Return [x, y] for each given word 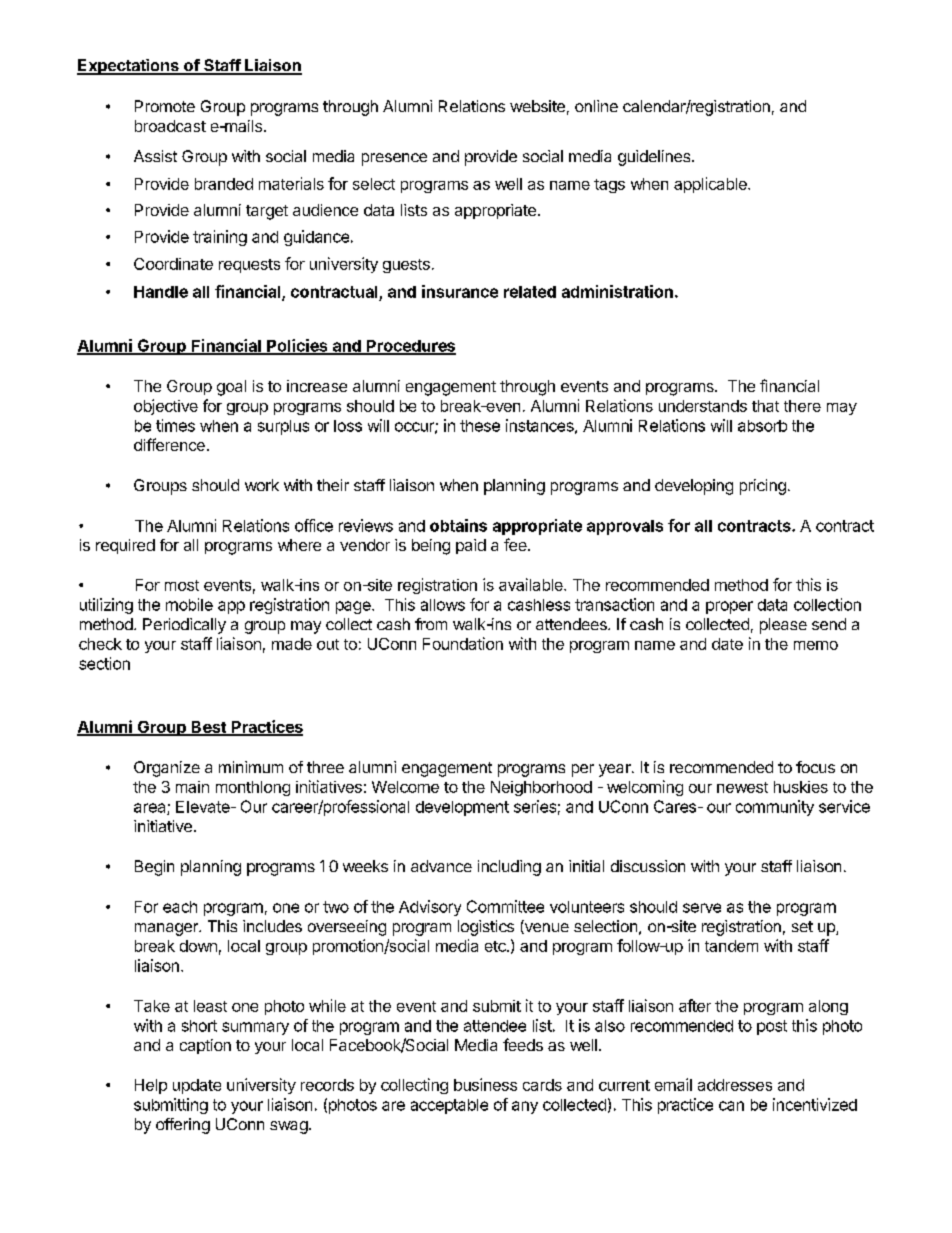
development [462, 808]
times [175, 425]
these [480, 426]
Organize [167, 769]
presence [394, 159]
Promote [165, 106]
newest [742, 787]
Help [151, 1086]
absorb [762, 426]
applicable [711, 185]
